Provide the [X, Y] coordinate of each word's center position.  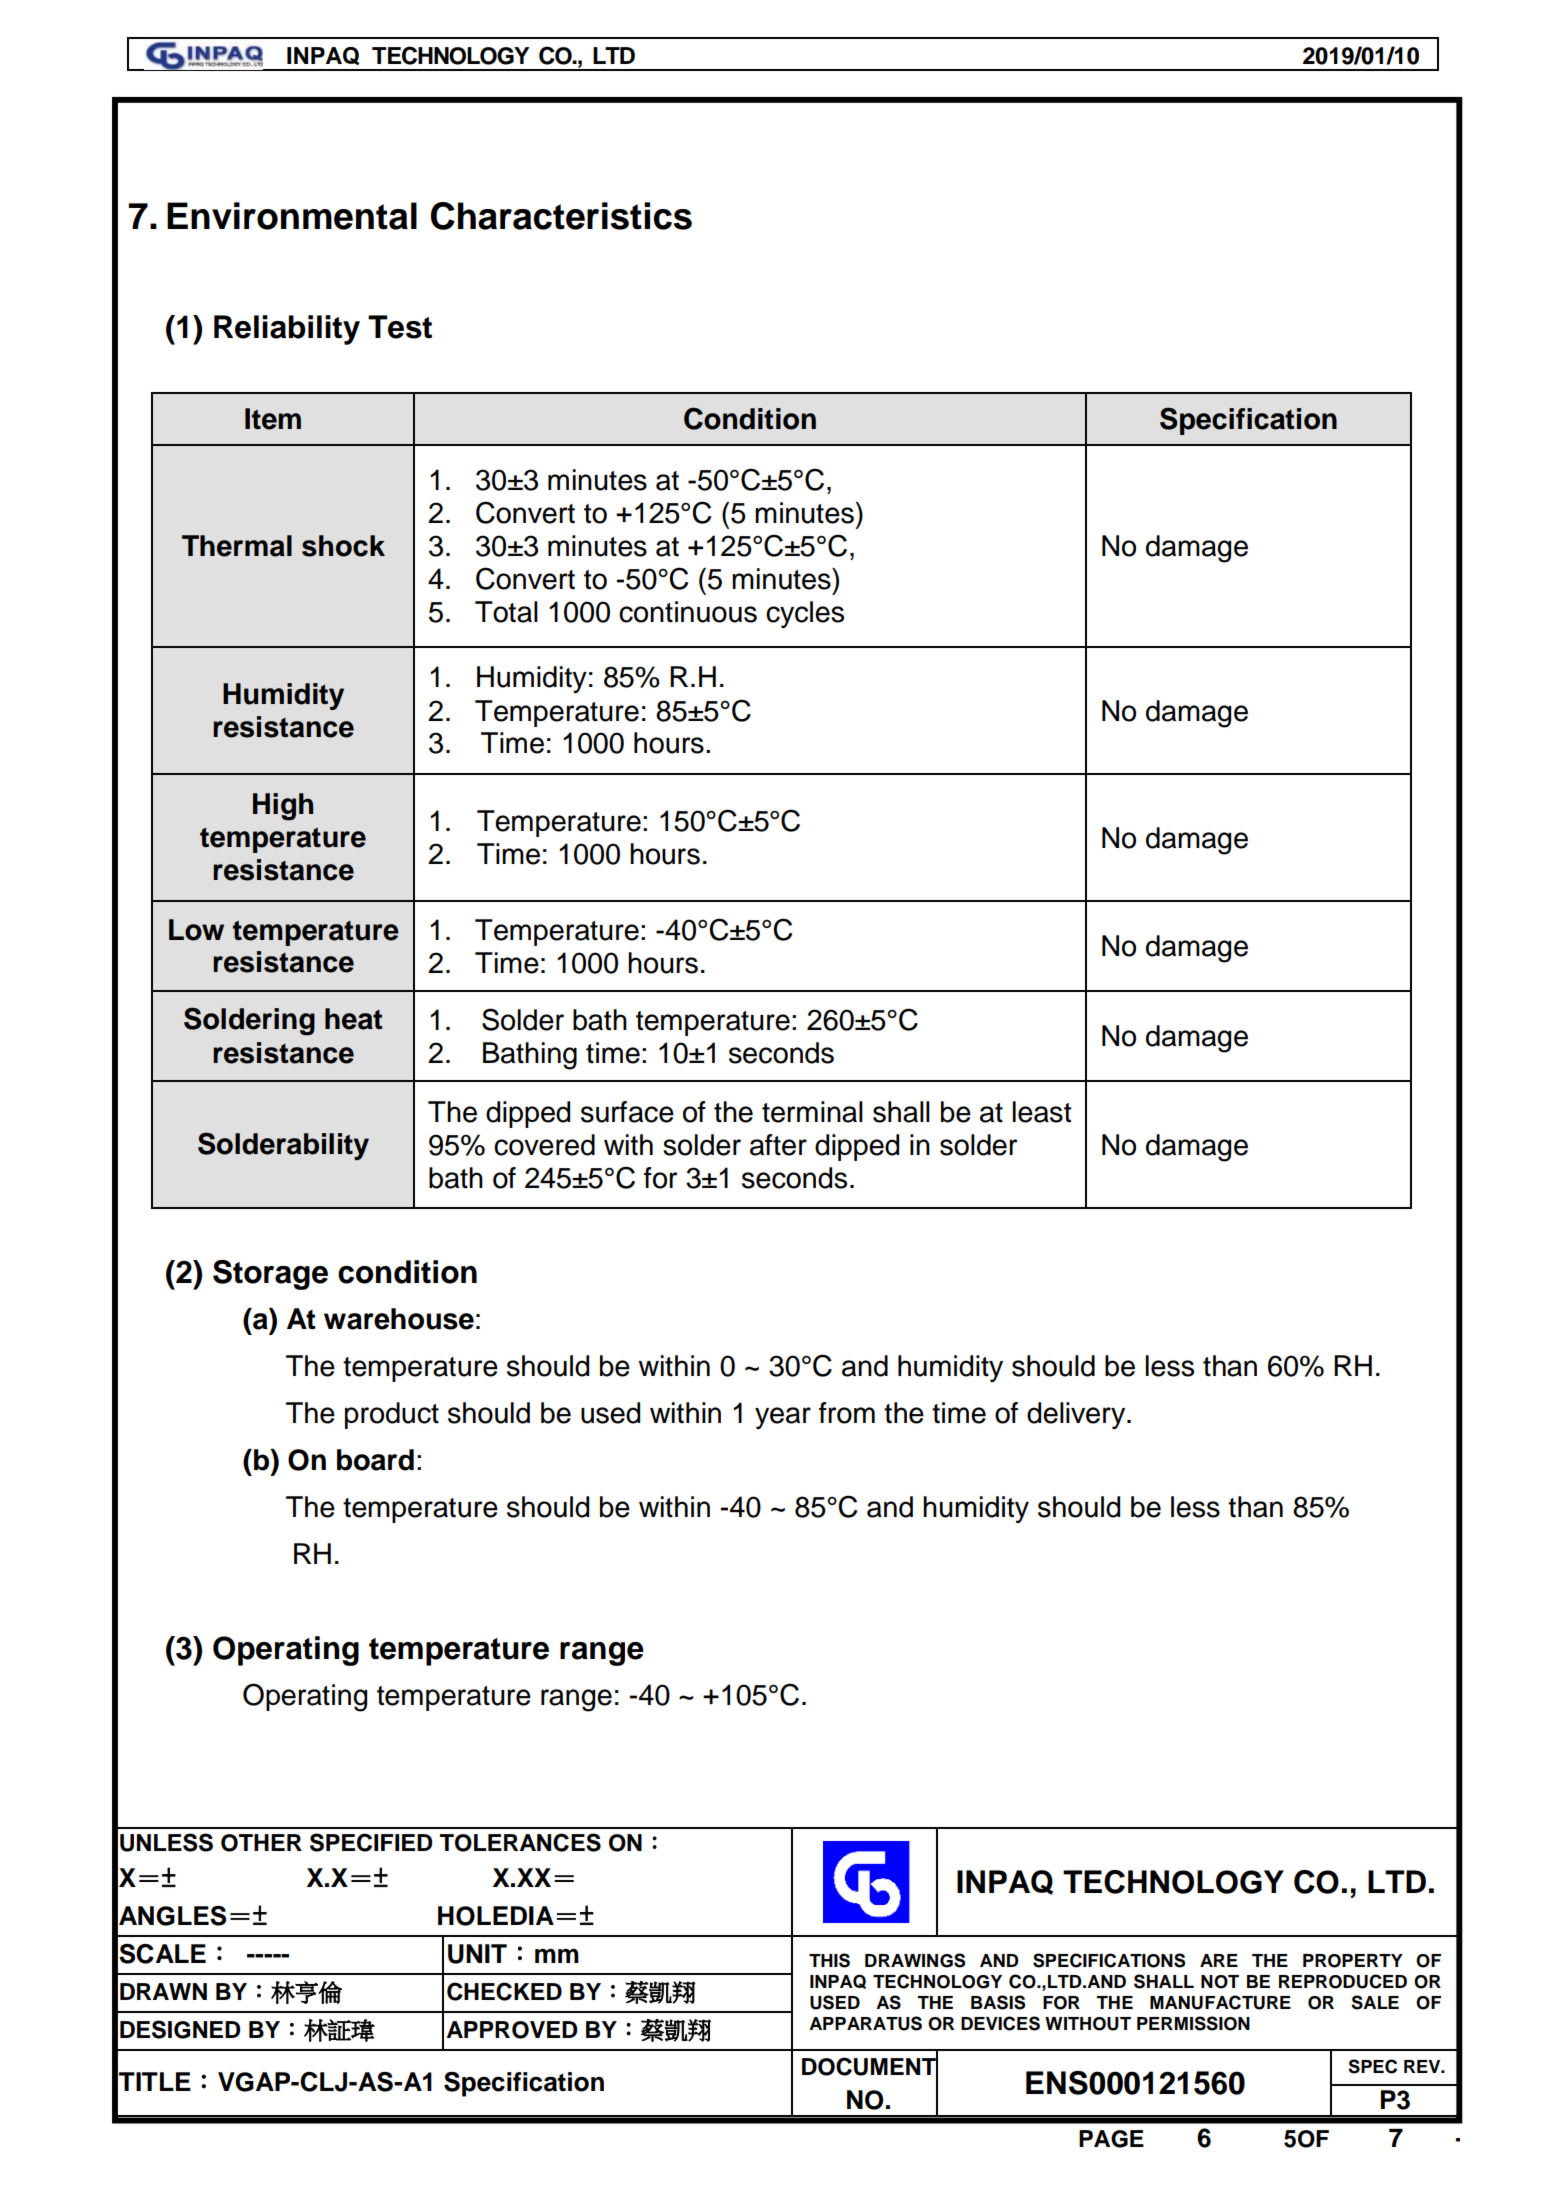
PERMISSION [1193, 2023]
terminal [812, 1112]
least [1041, 1112]
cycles [805, 614]
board [375, 1460]
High [283, 807]
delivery [1077, 1415]
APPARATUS [865, 2023]
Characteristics [561, 216]
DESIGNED [180, 2029]
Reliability [287, 330]
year [783, 1418]
